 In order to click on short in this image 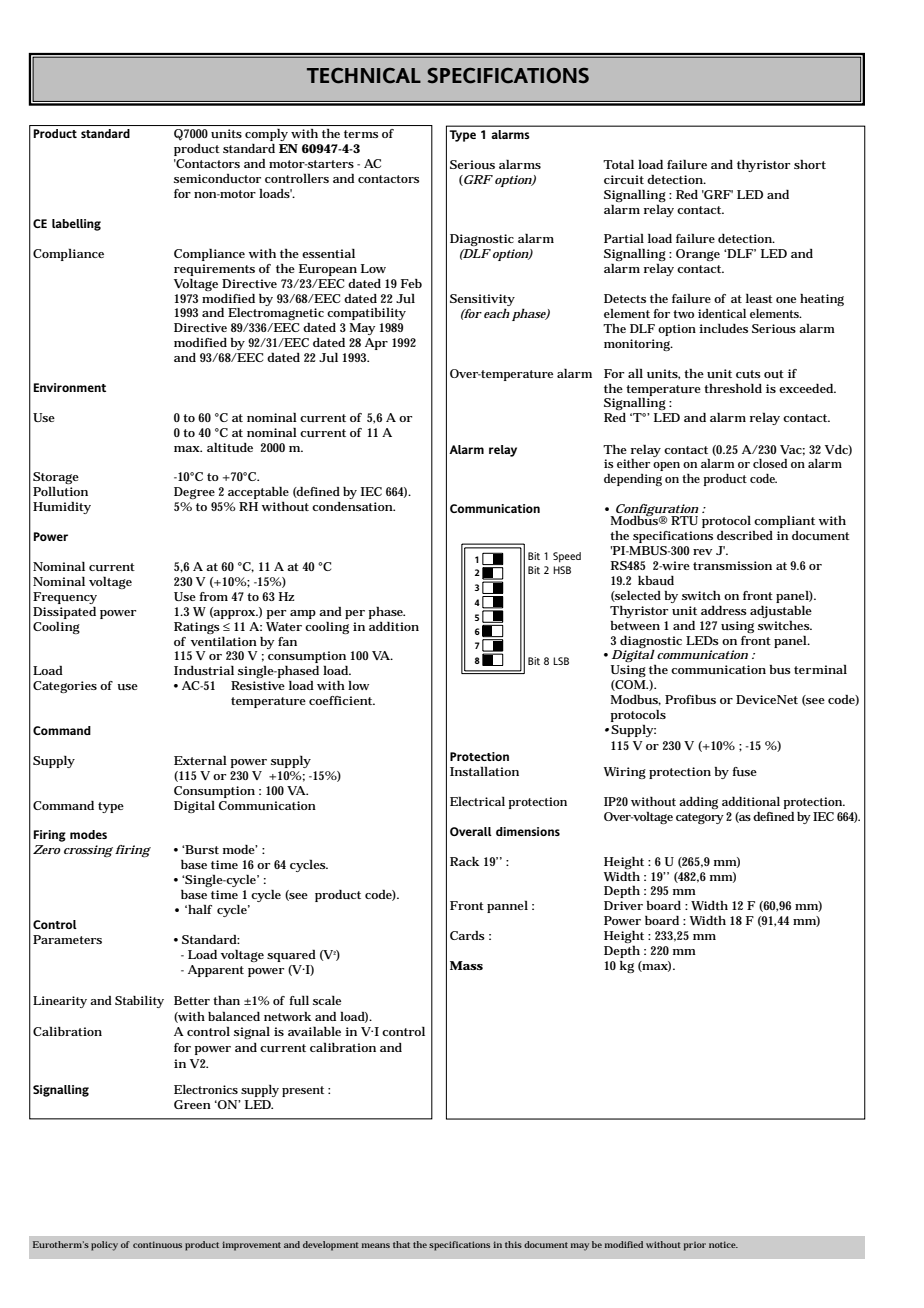, I will do `click(810, 164)`.
